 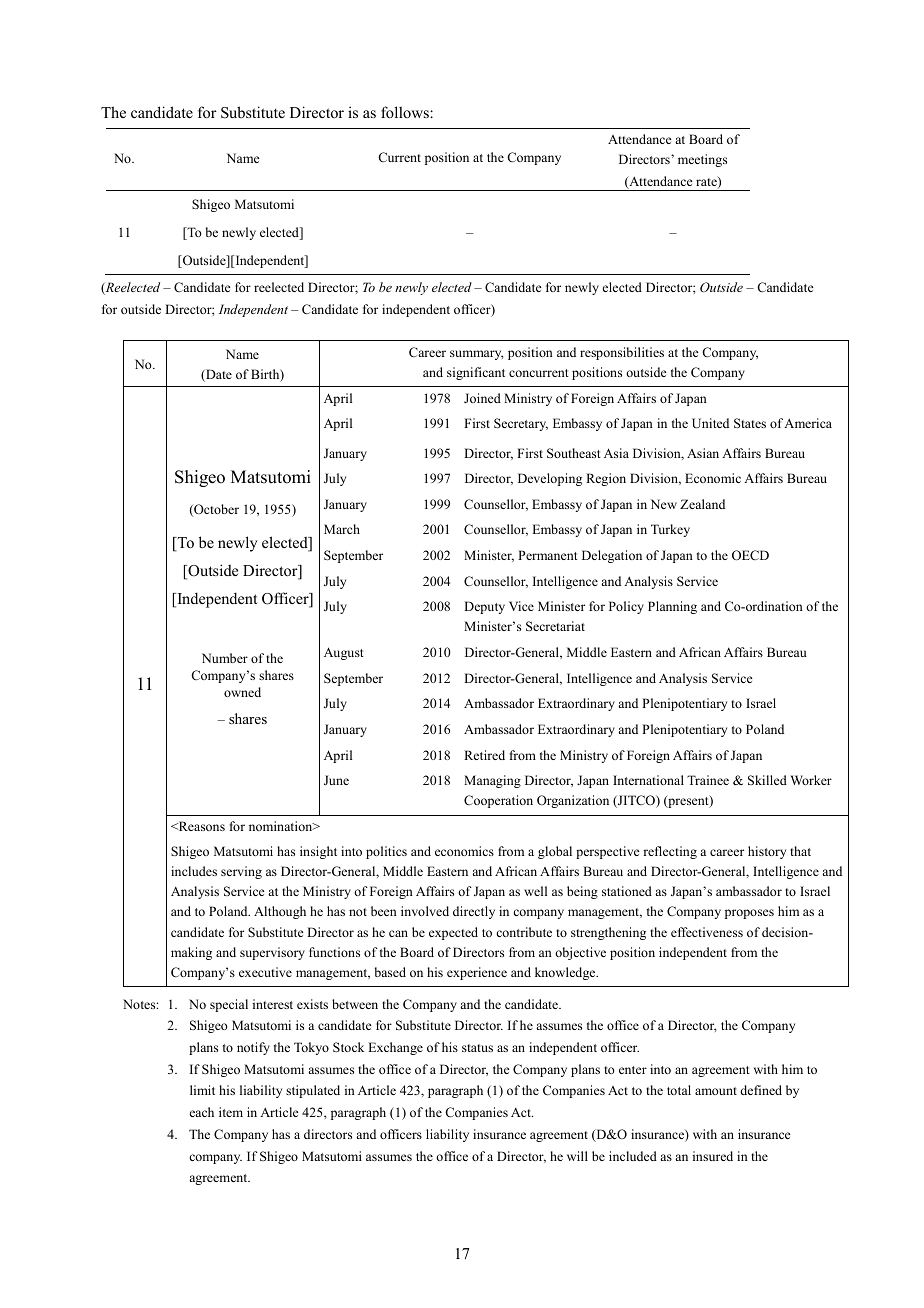 I want to click on proposes, so click(x=749, y=914).
